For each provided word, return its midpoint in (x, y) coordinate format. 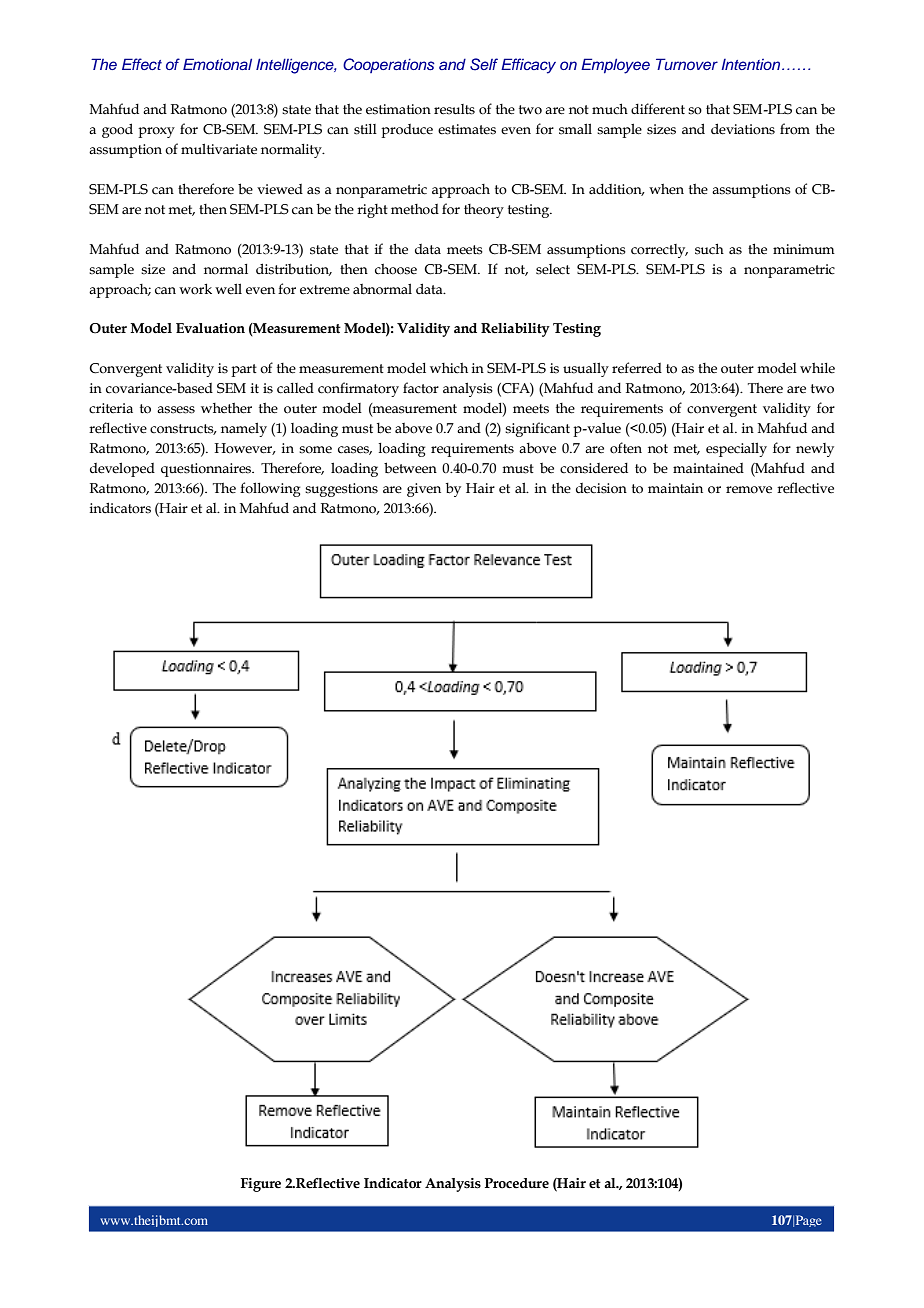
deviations (743, 129)
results (454, 109)
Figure (261, 1185)
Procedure (517, 1183)
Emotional (217, 64)
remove (749, 490)
